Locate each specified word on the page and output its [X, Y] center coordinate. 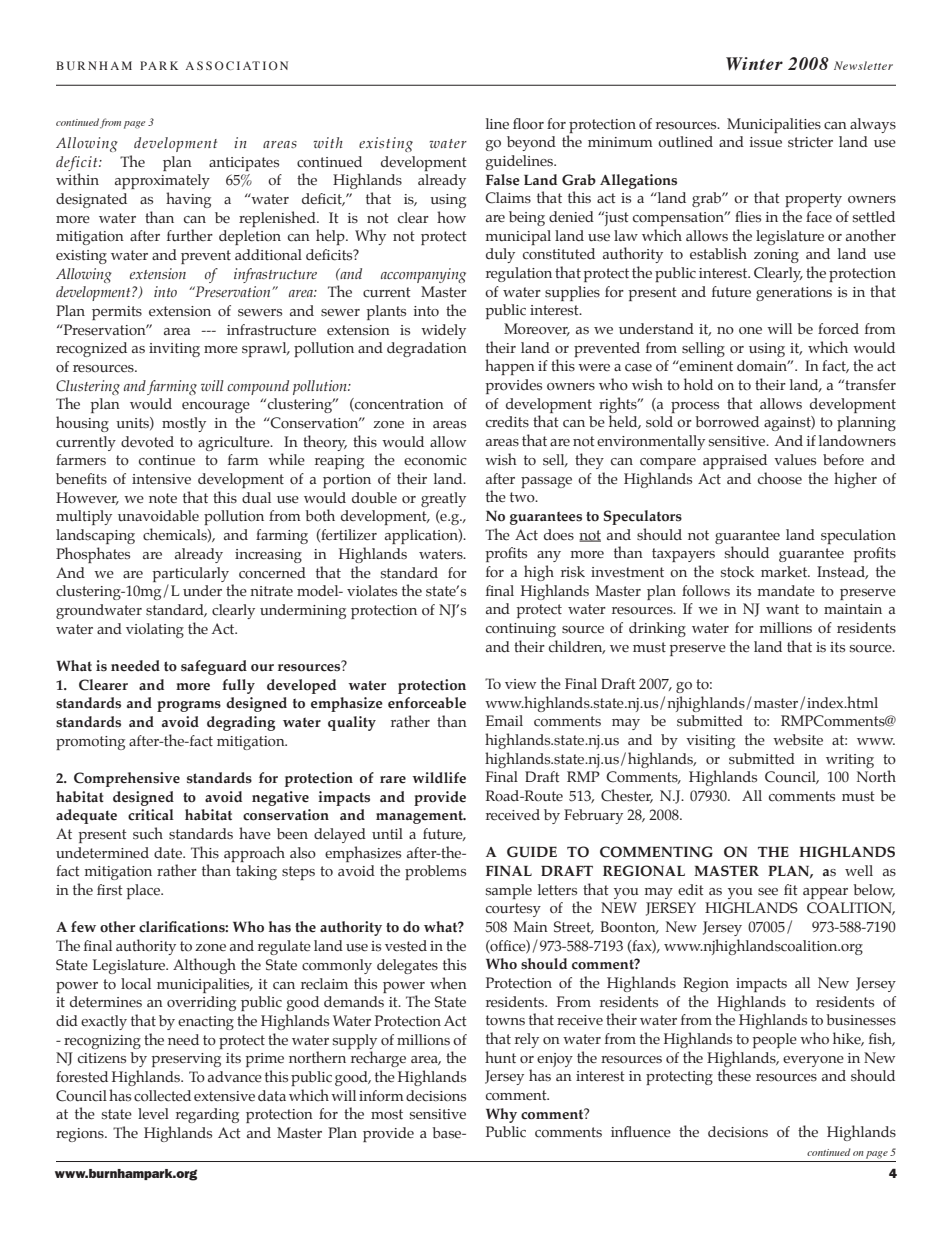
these [734, 1075]
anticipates [244, 164]
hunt [500, 1057]
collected [162, 1096]
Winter [754, 63]
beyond [531, 143]
